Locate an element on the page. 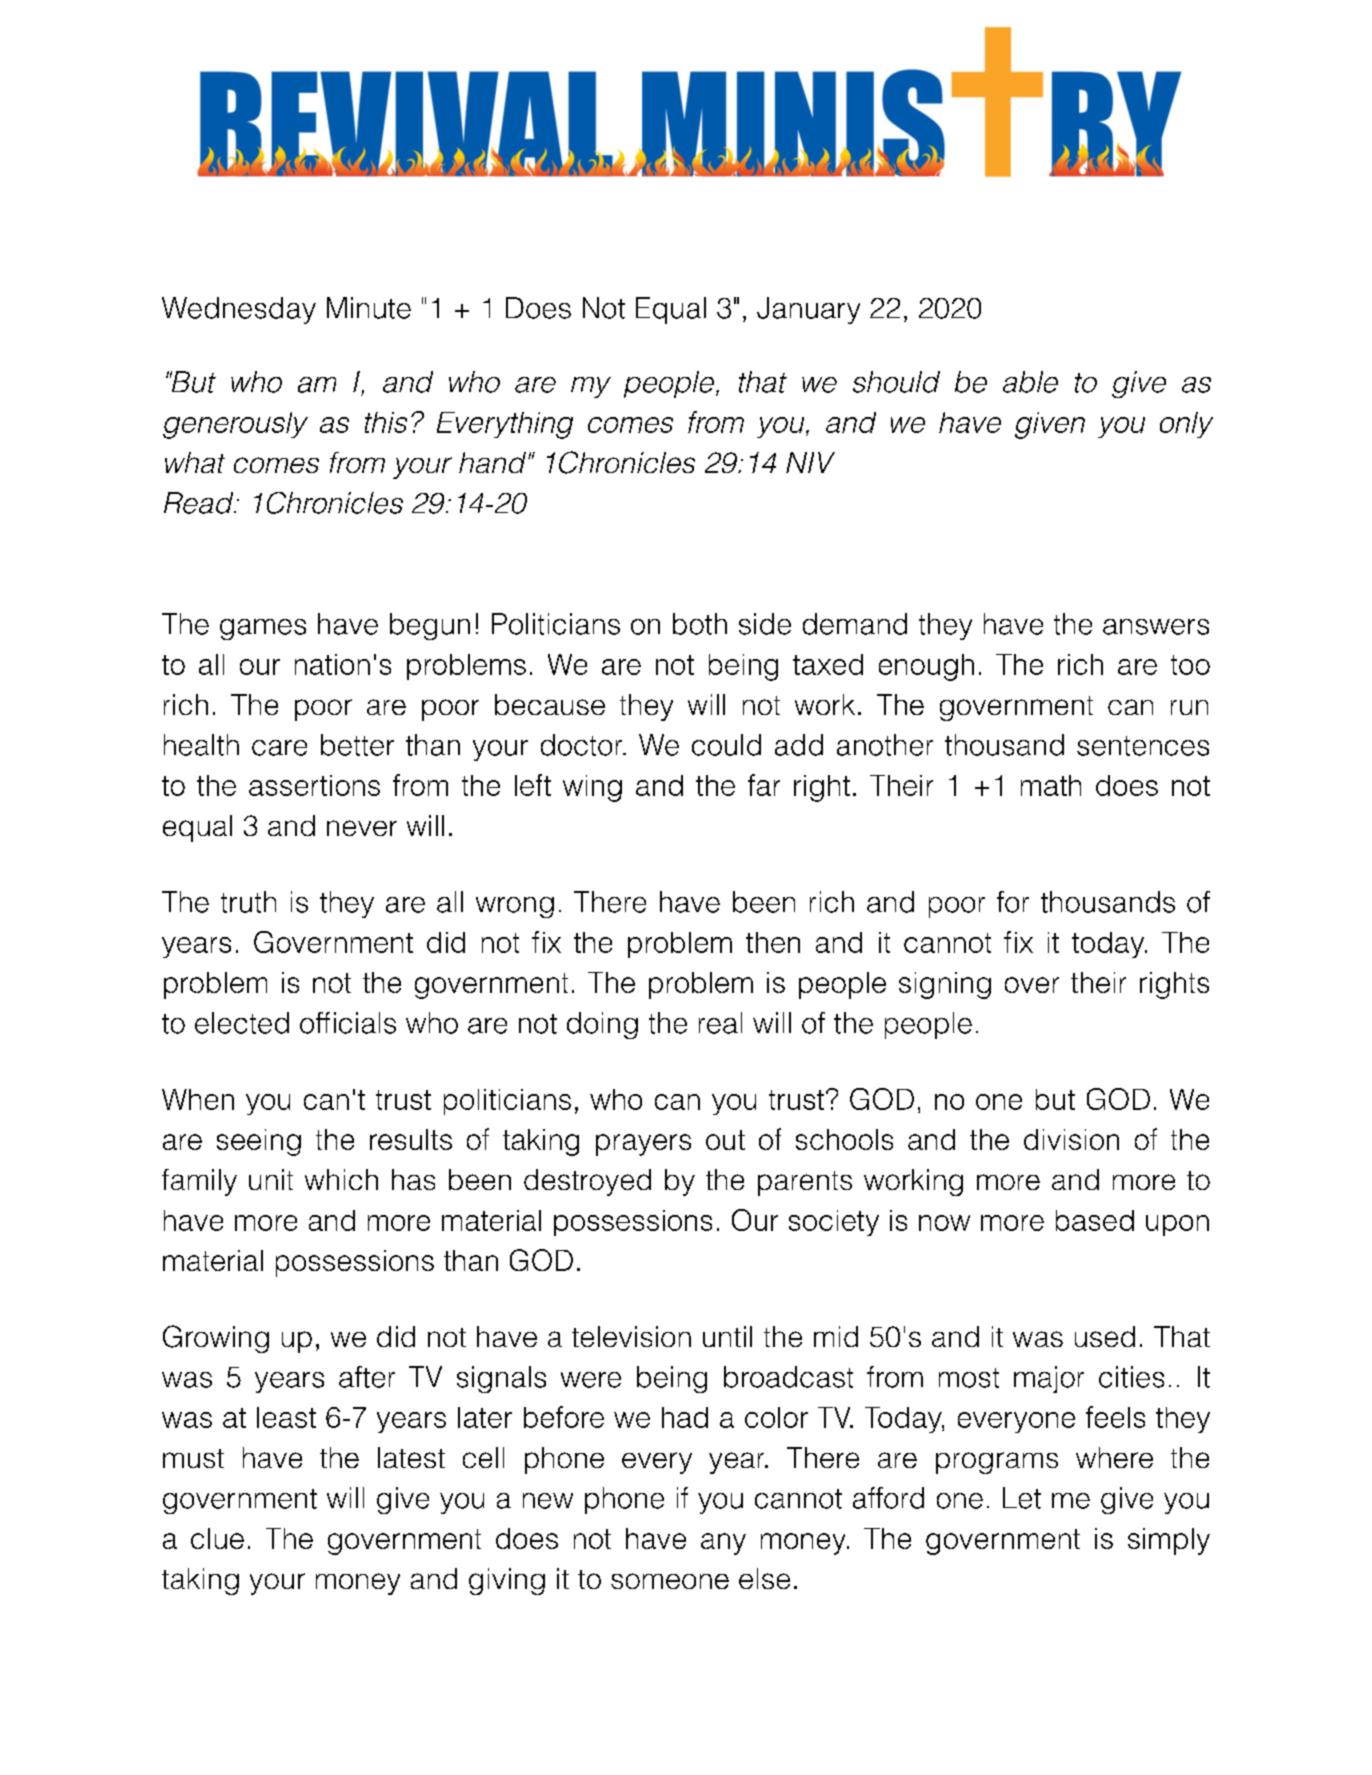 This image has height=1775, width=1372. Minute is located at coordinates (369, 308).
